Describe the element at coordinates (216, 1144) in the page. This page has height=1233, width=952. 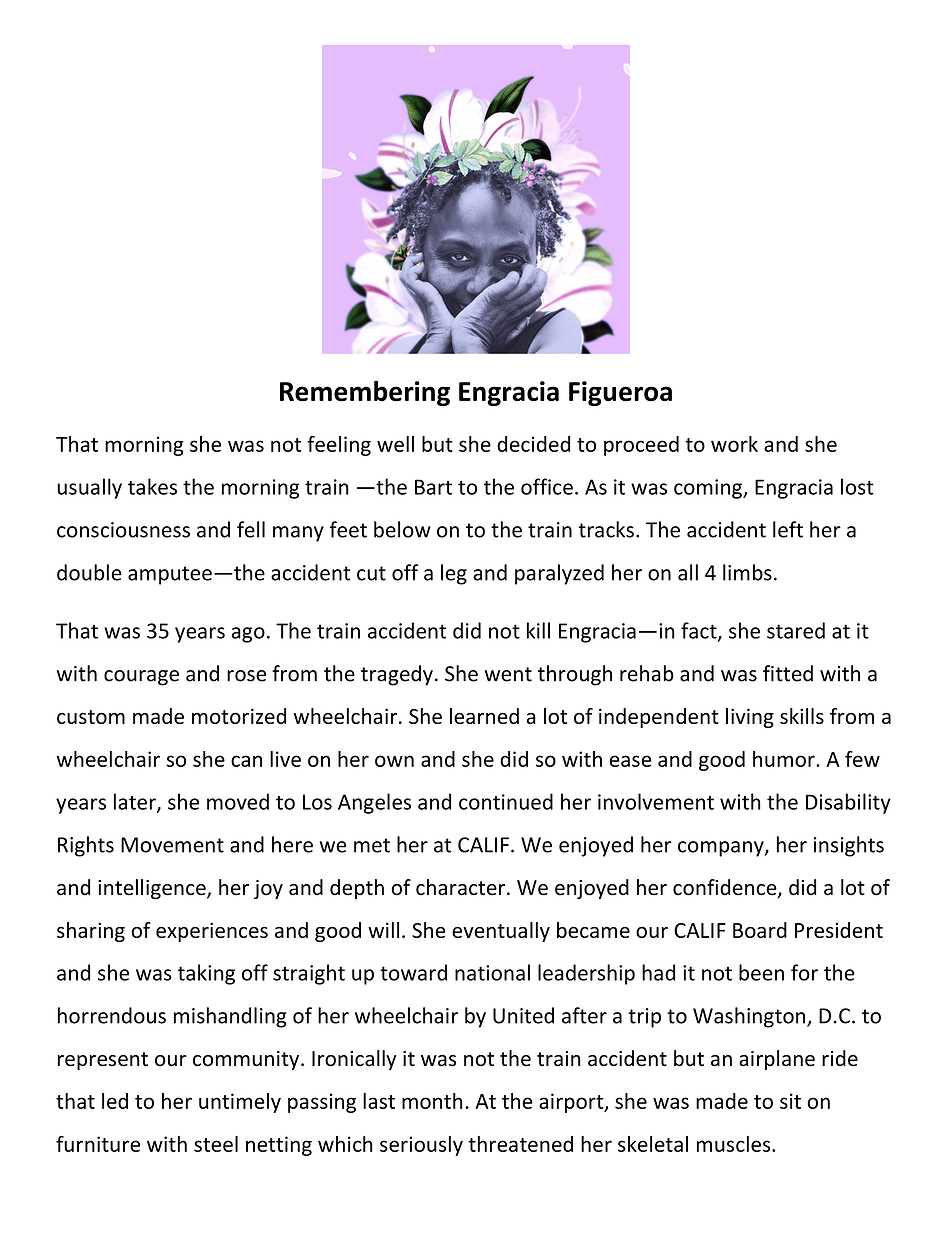
I see `steel` at that location.
